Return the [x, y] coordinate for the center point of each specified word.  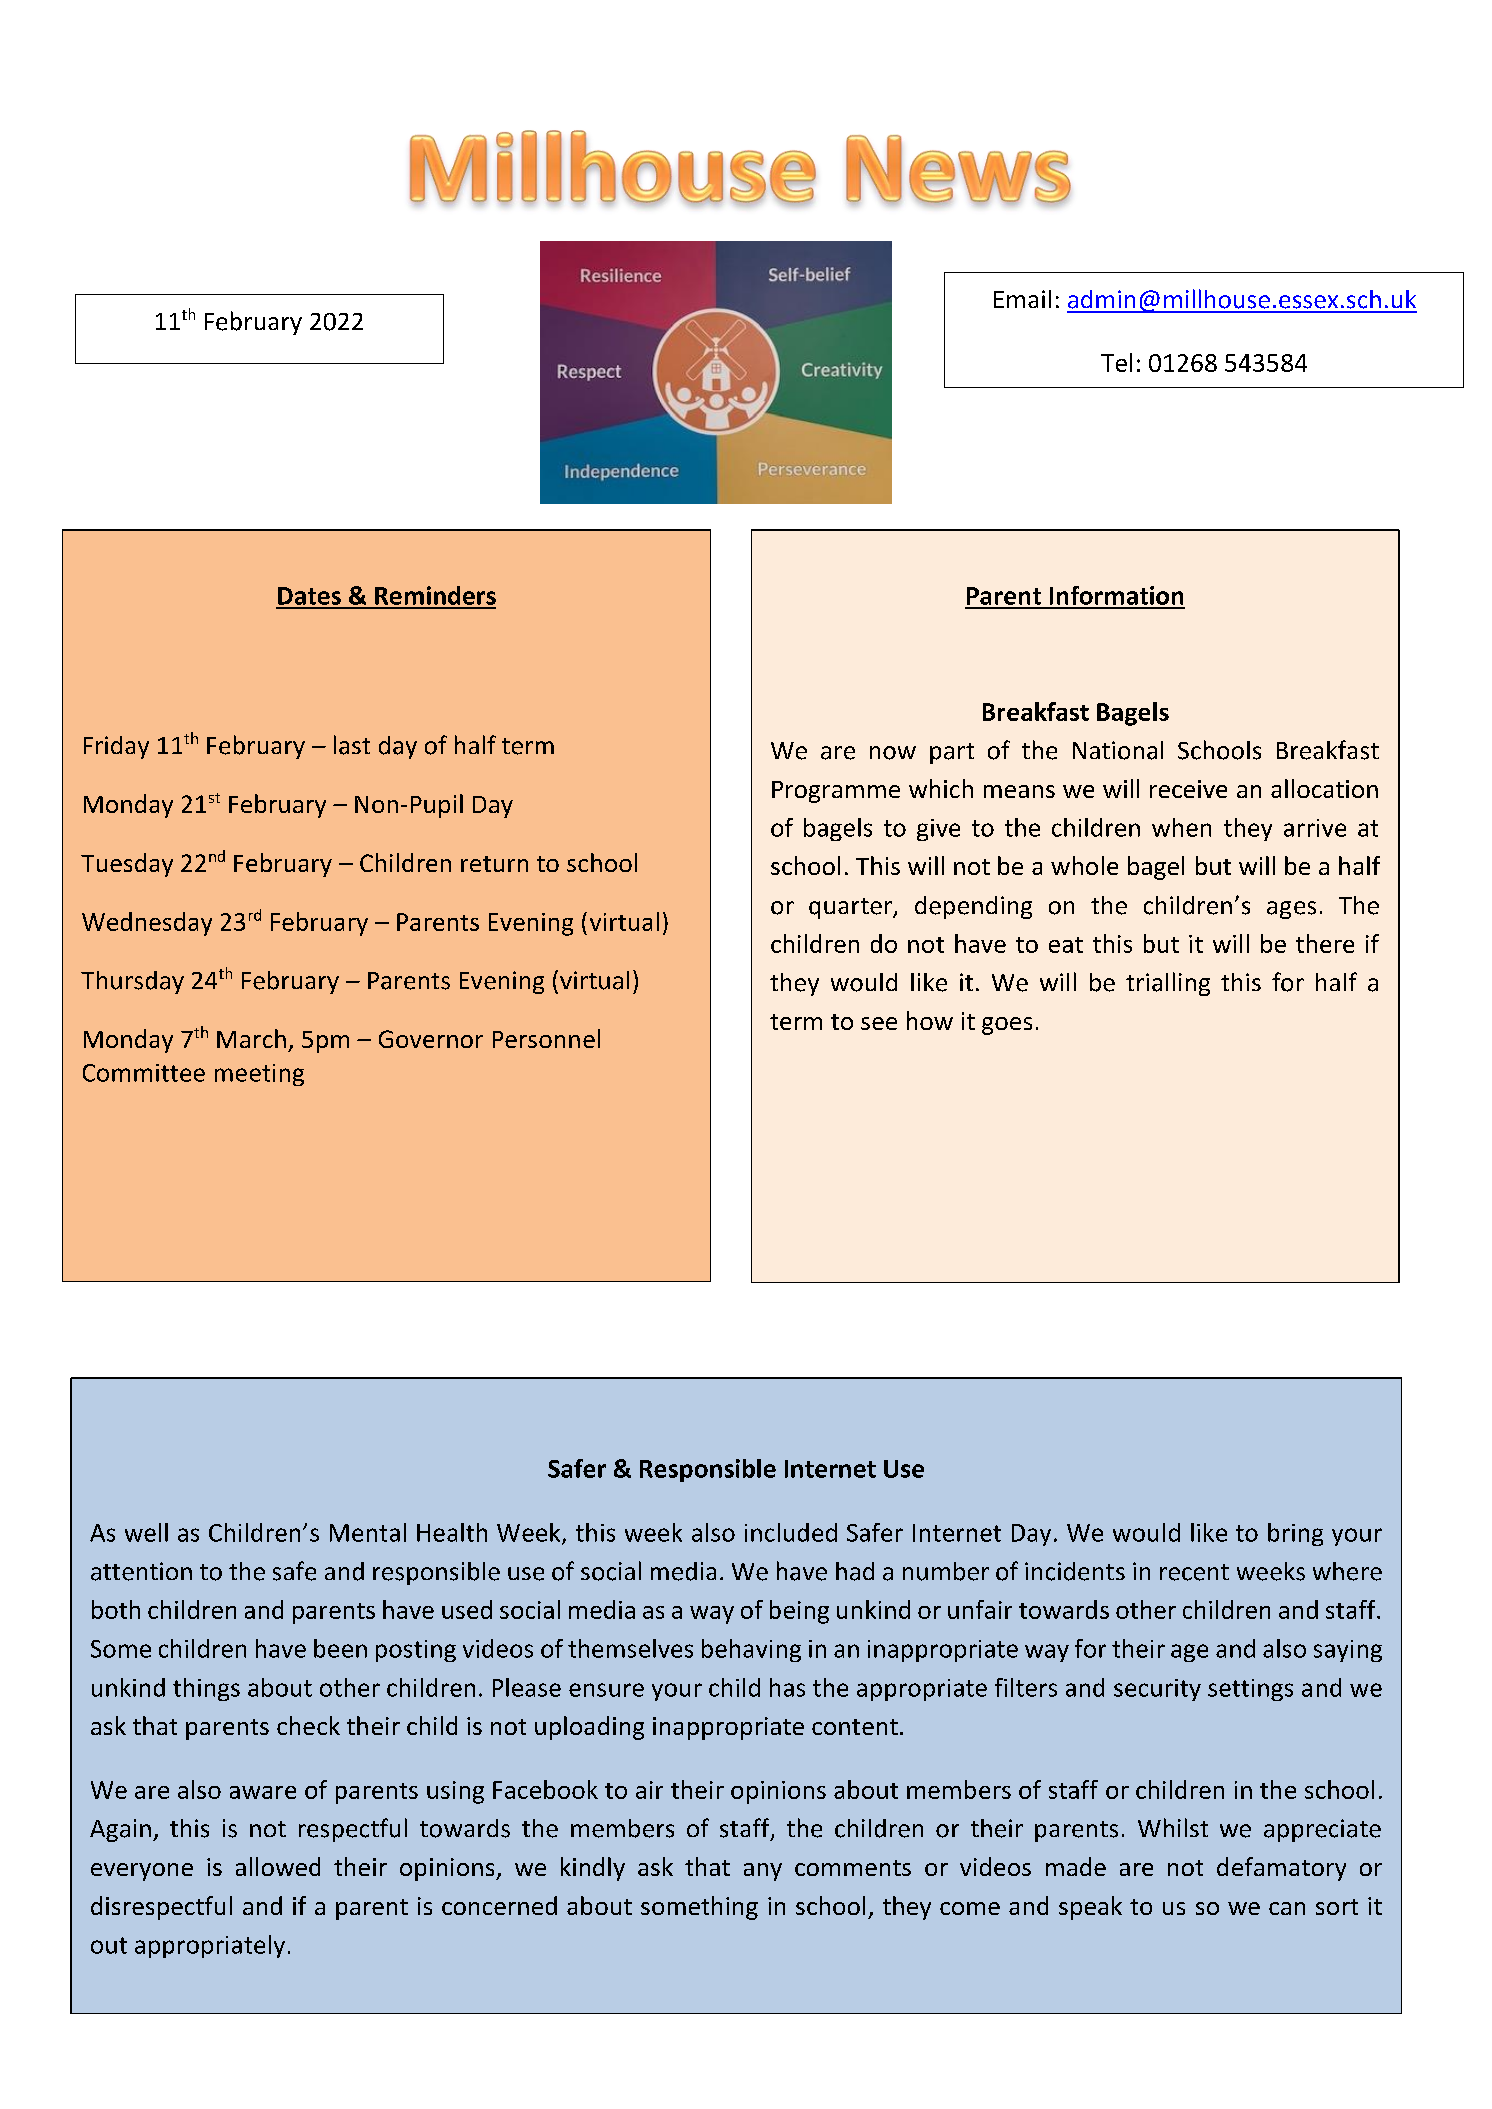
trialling [1168, 984]
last [352, 745]
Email [1022, 299]
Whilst [1173, 1827]
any [763, 1872]
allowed [278, 1866]
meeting [259, 1075]
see [879, 1023]
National [1118, 750]
